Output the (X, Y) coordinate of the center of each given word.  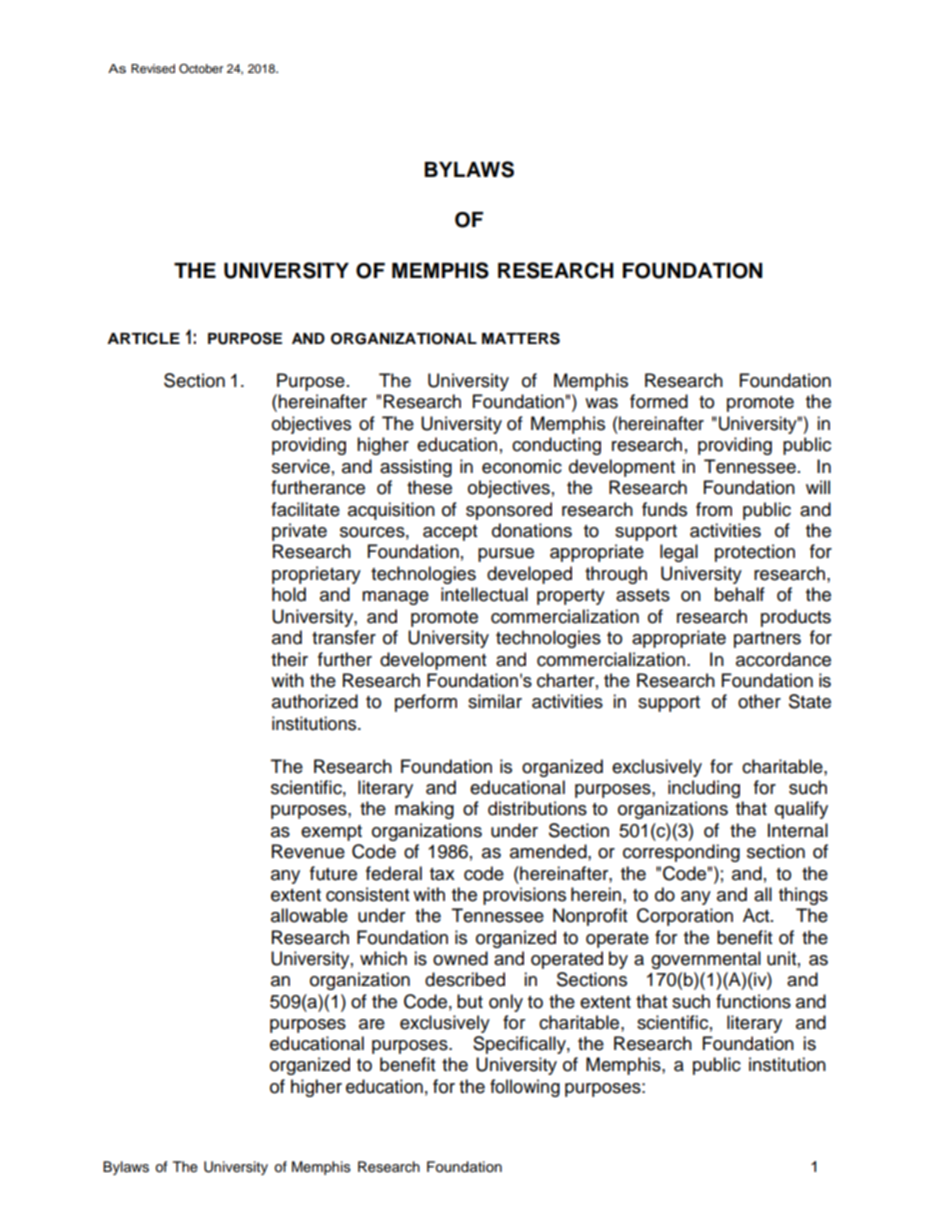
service (301, 466)
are (372, 1024)
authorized (315, 701)
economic (522, 466)
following (525, 1088)
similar (495, 701)
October (201, 69)
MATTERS (521, 338)
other (759, 701)
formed (659, 401)
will (818, 487)
